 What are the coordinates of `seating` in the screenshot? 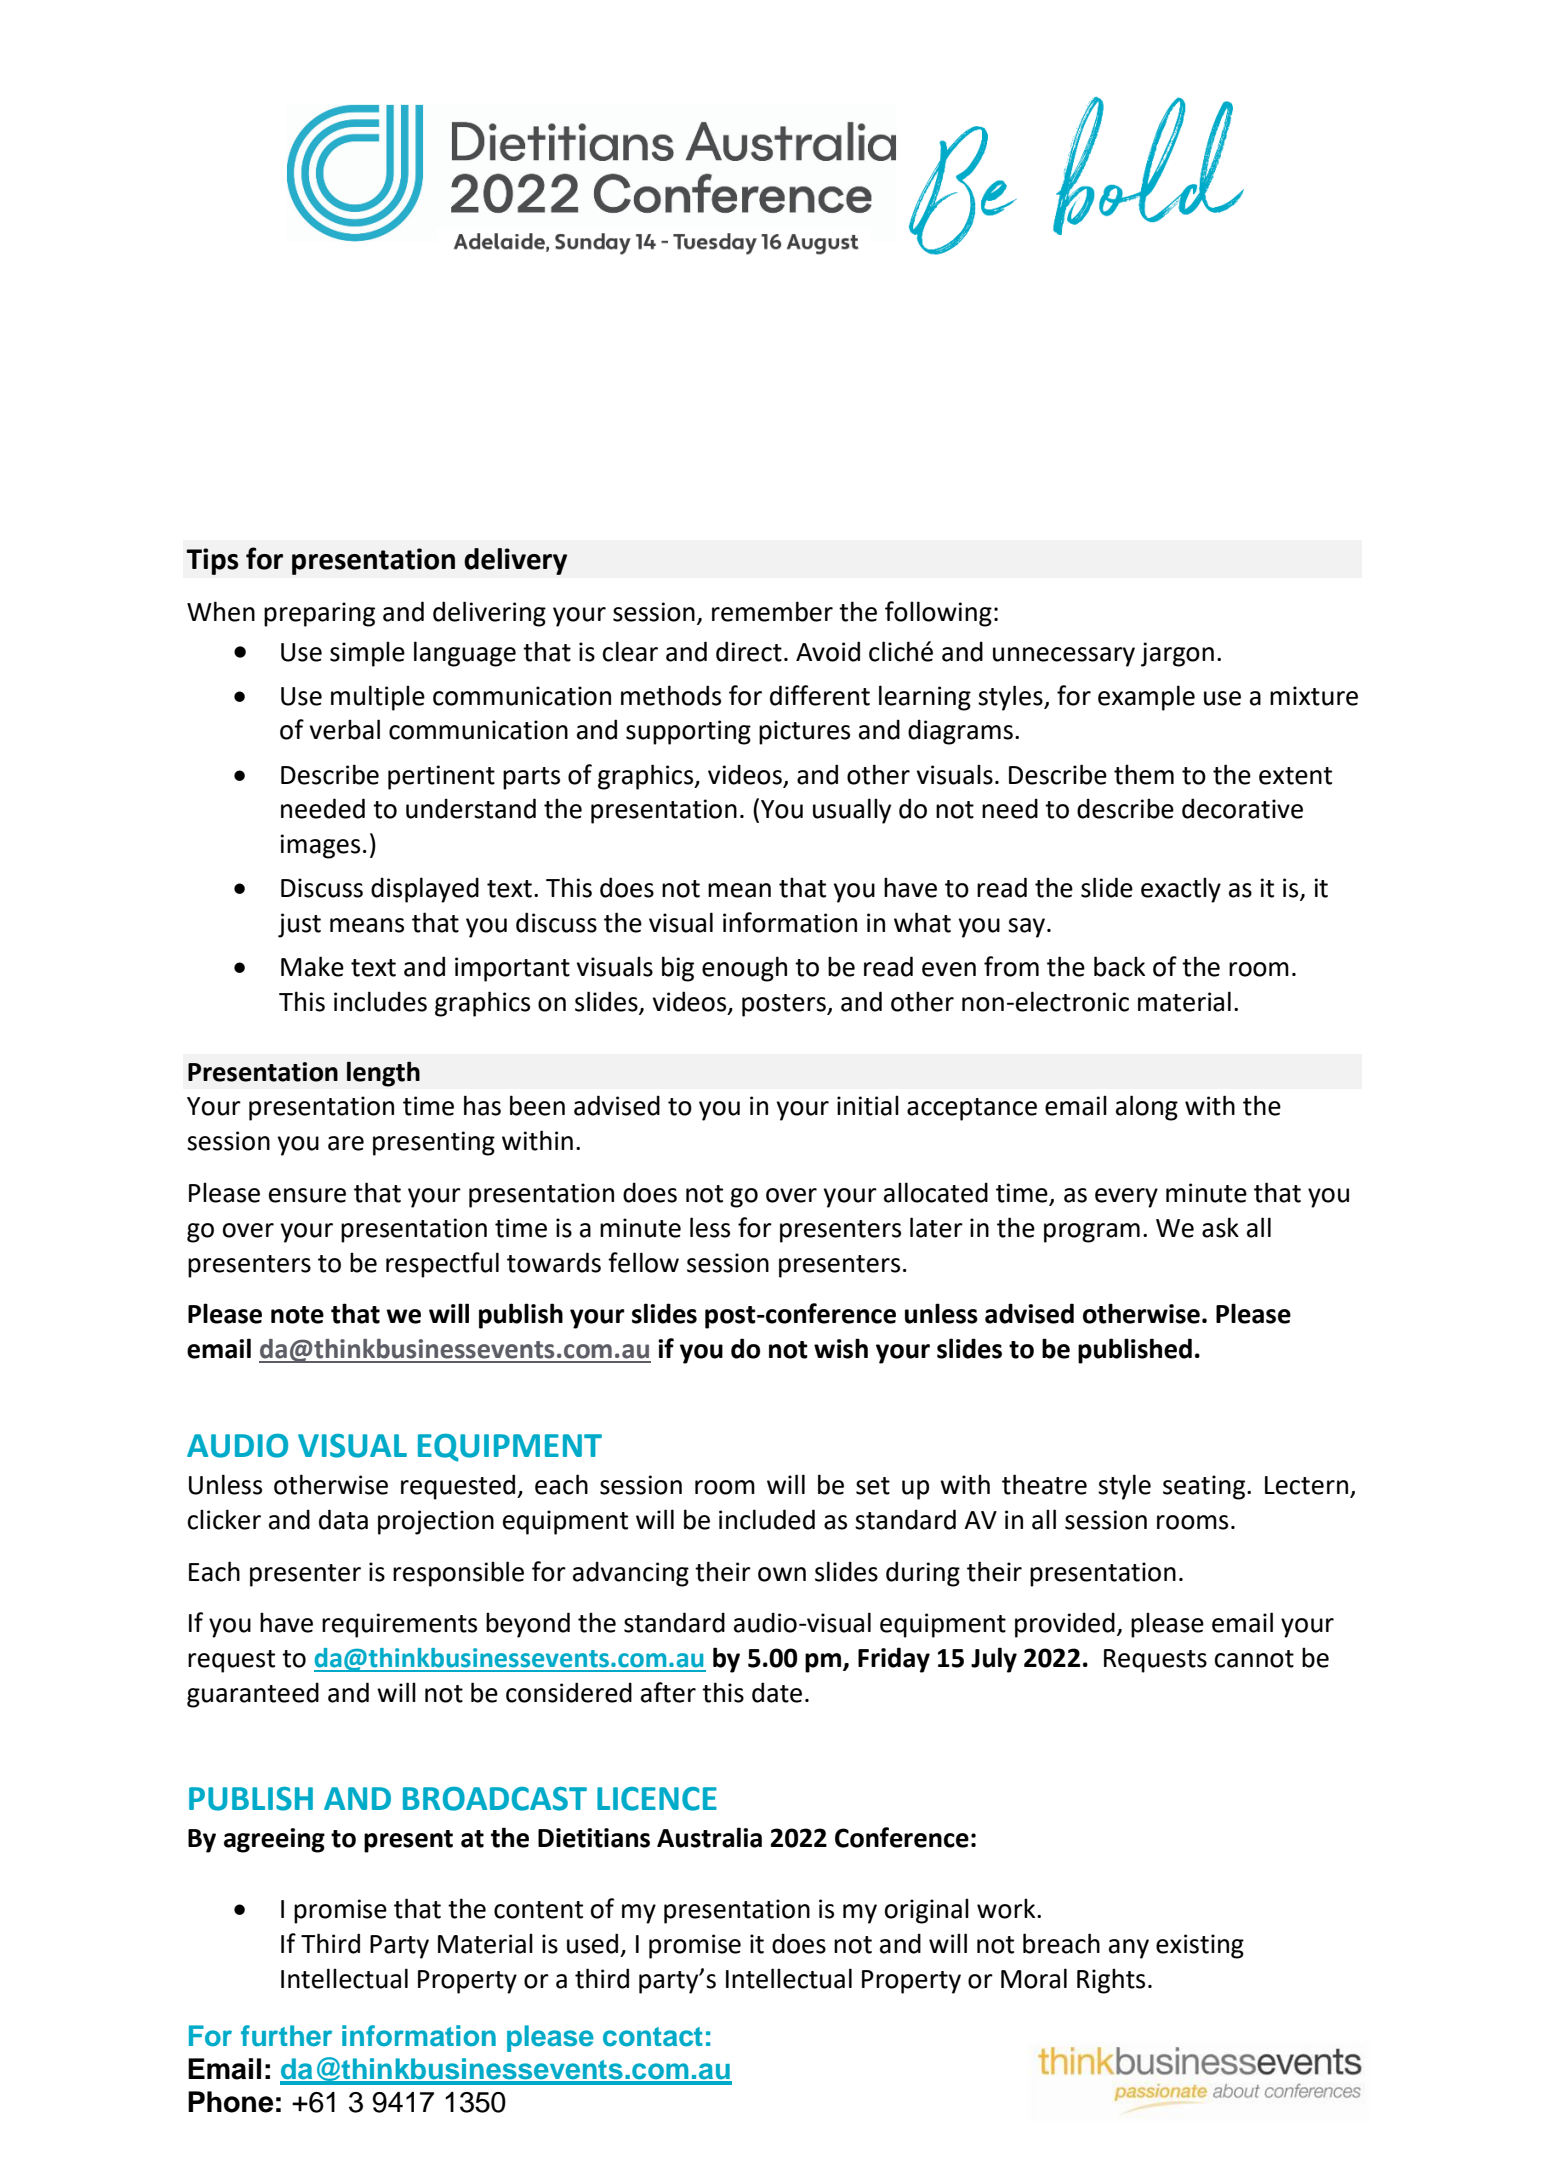 It's located at (1205, 1487).
